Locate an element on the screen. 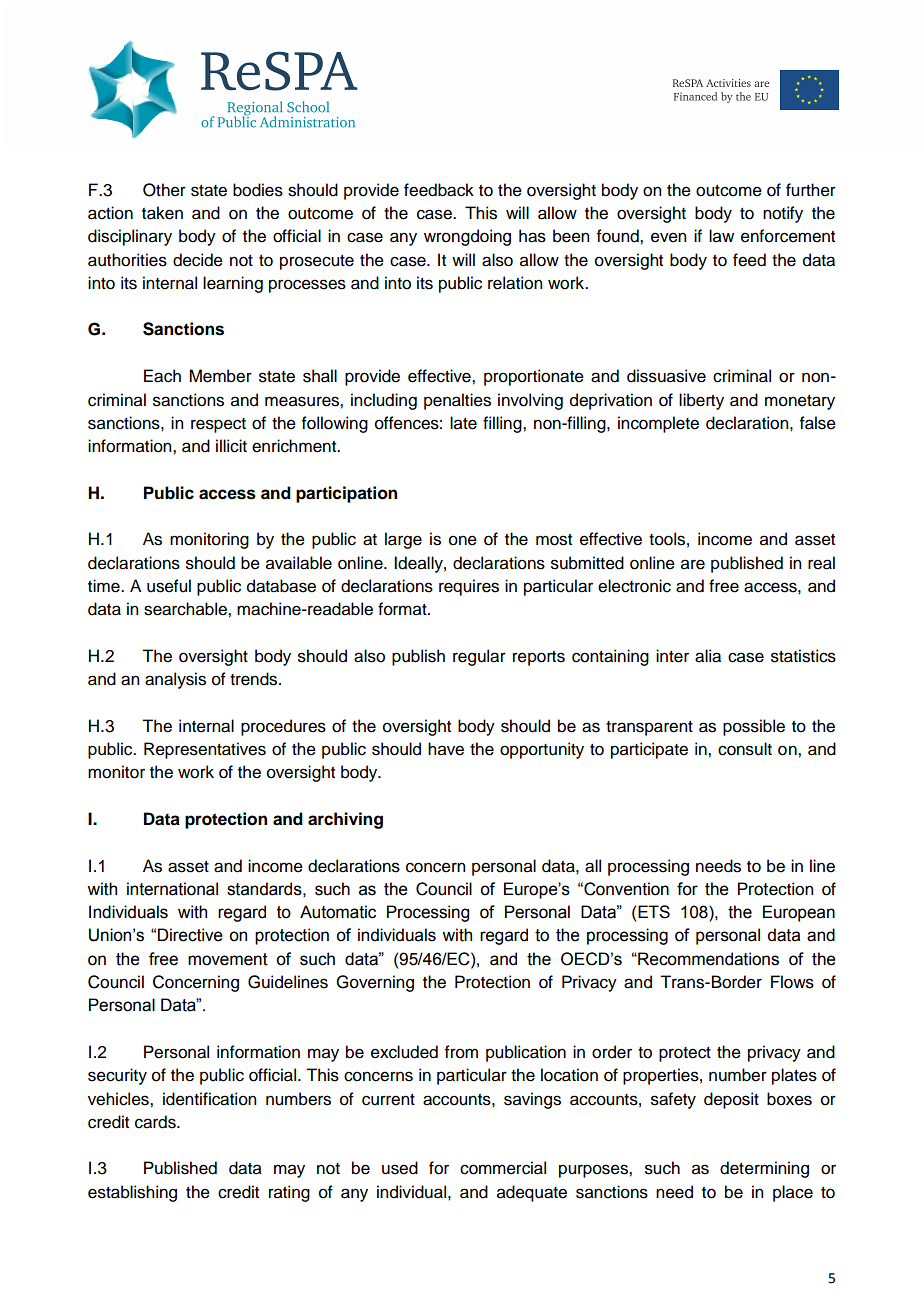 Image resolution: width=924 pixels, height=1308 pixels. analysis is located at coordinates (175, 680).
